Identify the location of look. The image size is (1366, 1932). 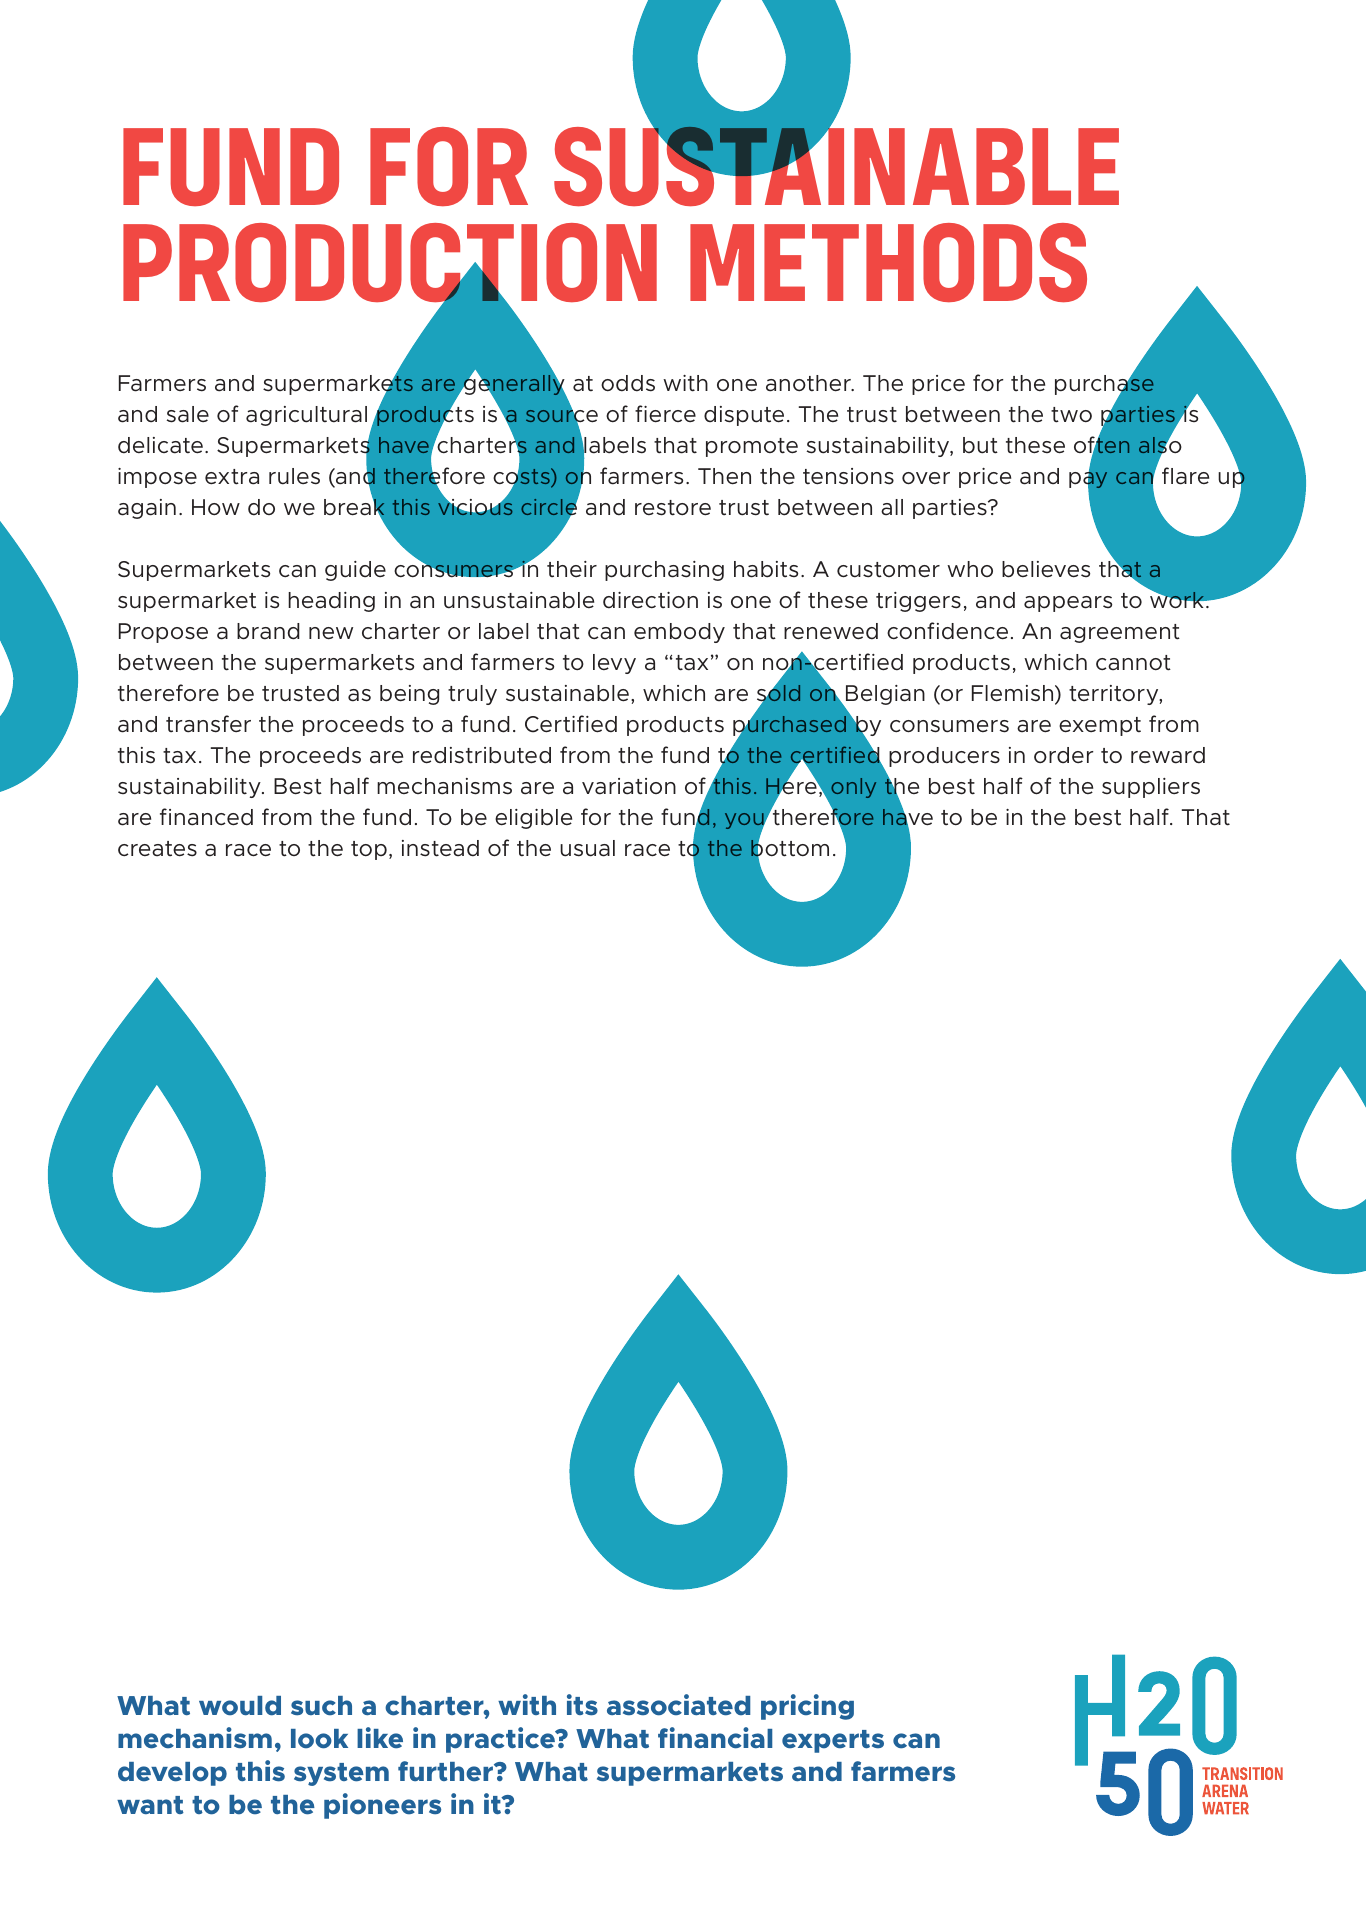
(319, 1739).
